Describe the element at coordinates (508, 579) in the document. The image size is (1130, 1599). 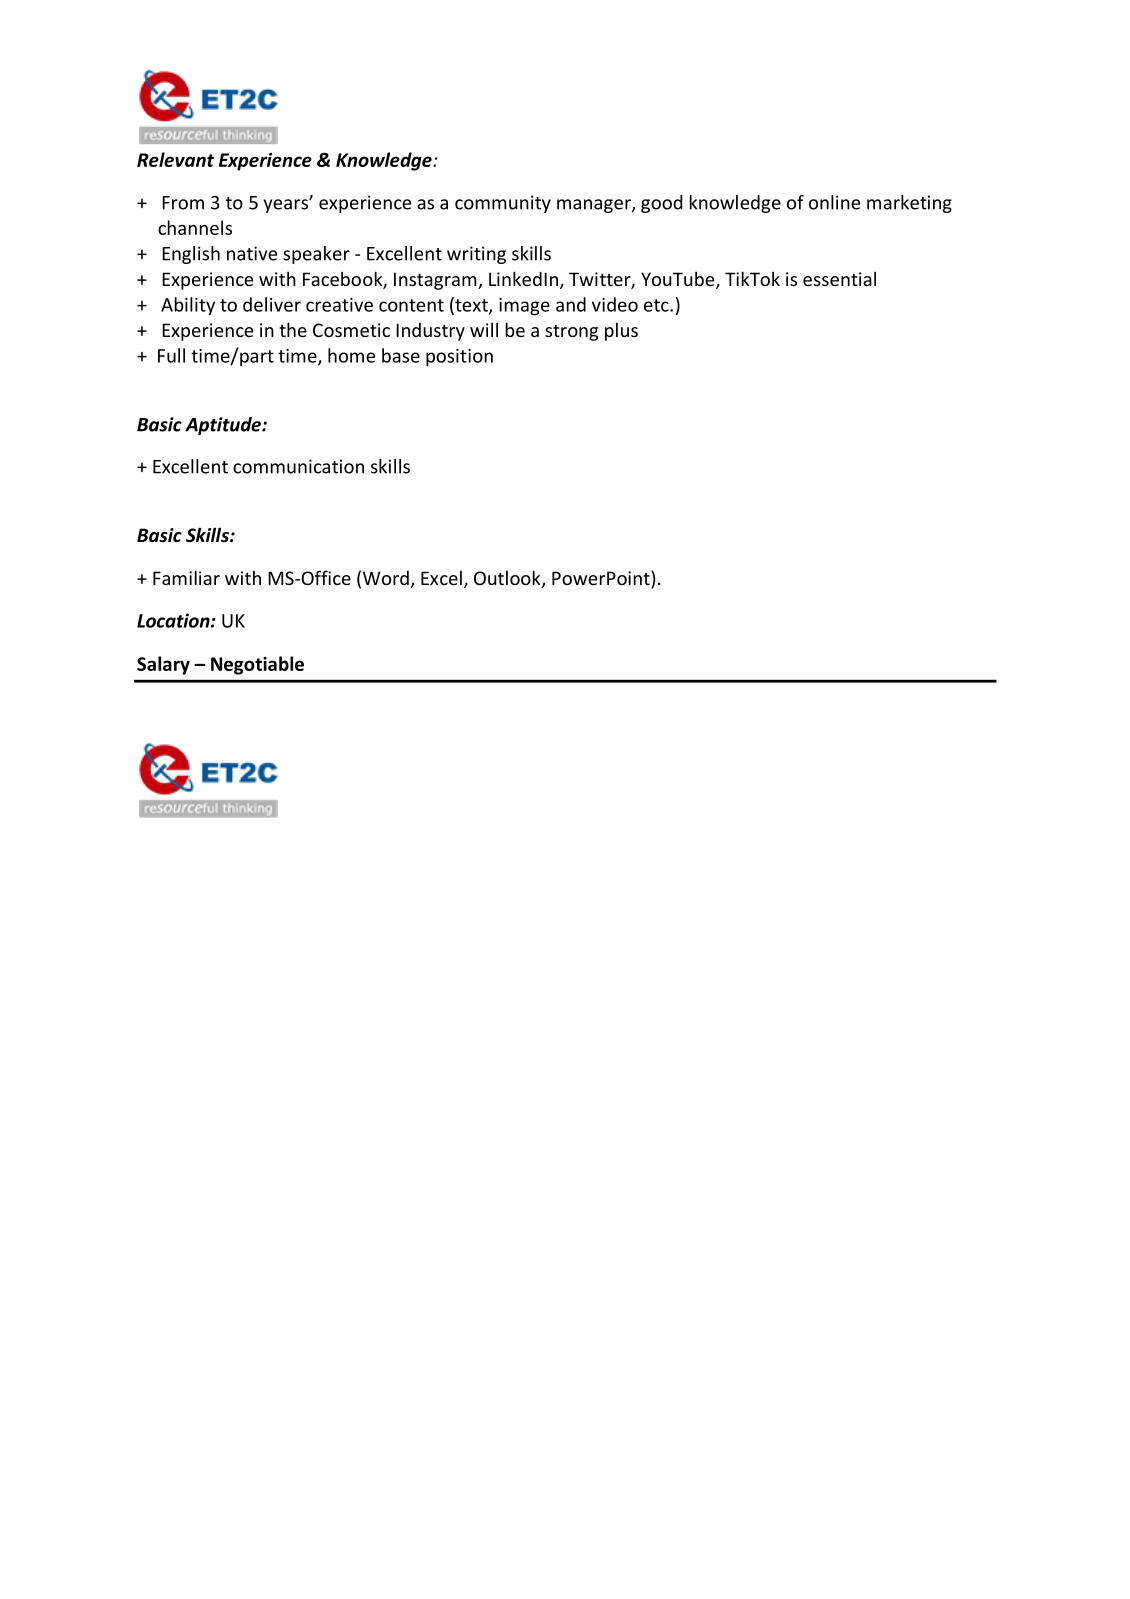
I see `Outlook` at that location.
